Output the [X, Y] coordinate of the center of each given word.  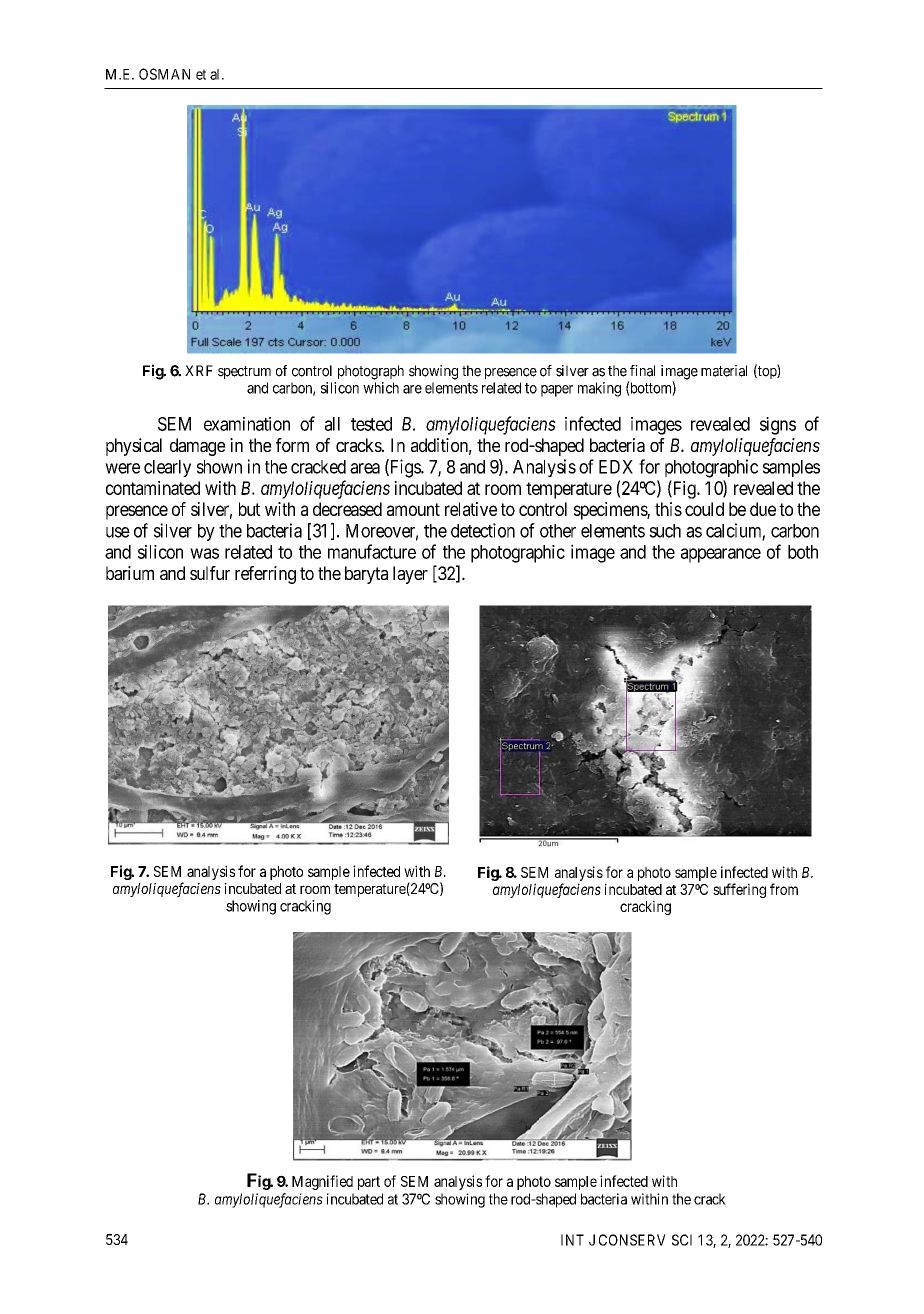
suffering [739, 890]
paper [557, 391]
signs [778, 426]
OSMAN [164, 74]
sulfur [210, 573]
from [784, 889]
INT [572, 1240]
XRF [199, 370]
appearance [721, 555]
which [381, 388]
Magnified [322, 1182]
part [369, 1183]
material [724, 371]
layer [410, 575]
